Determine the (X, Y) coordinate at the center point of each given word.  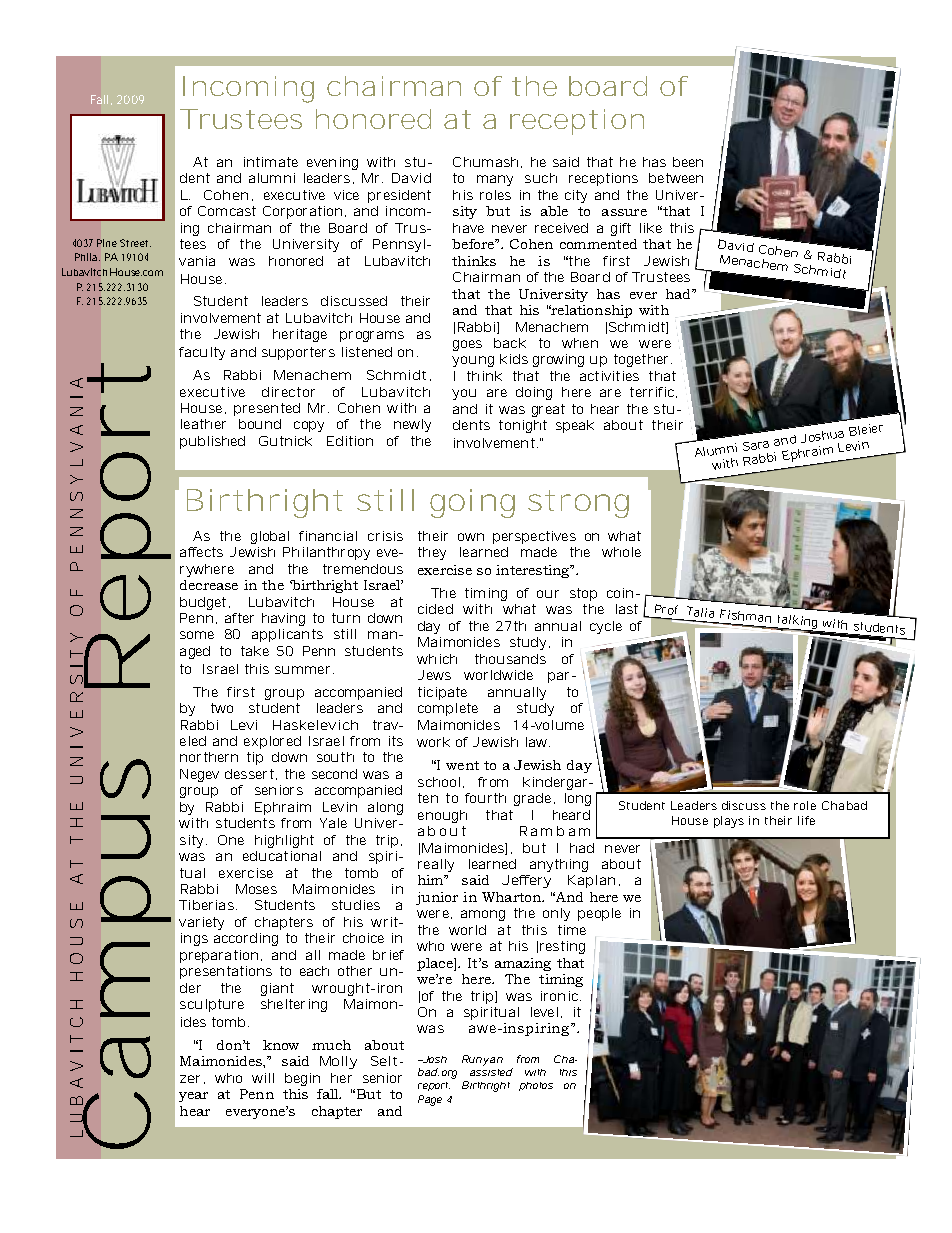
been (688, 162)
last (627, 609)
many (495, 180)
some (197, 635)
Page (430, 1100)
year (193, 1097)
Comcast (227, 211)
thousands (510, 659)
